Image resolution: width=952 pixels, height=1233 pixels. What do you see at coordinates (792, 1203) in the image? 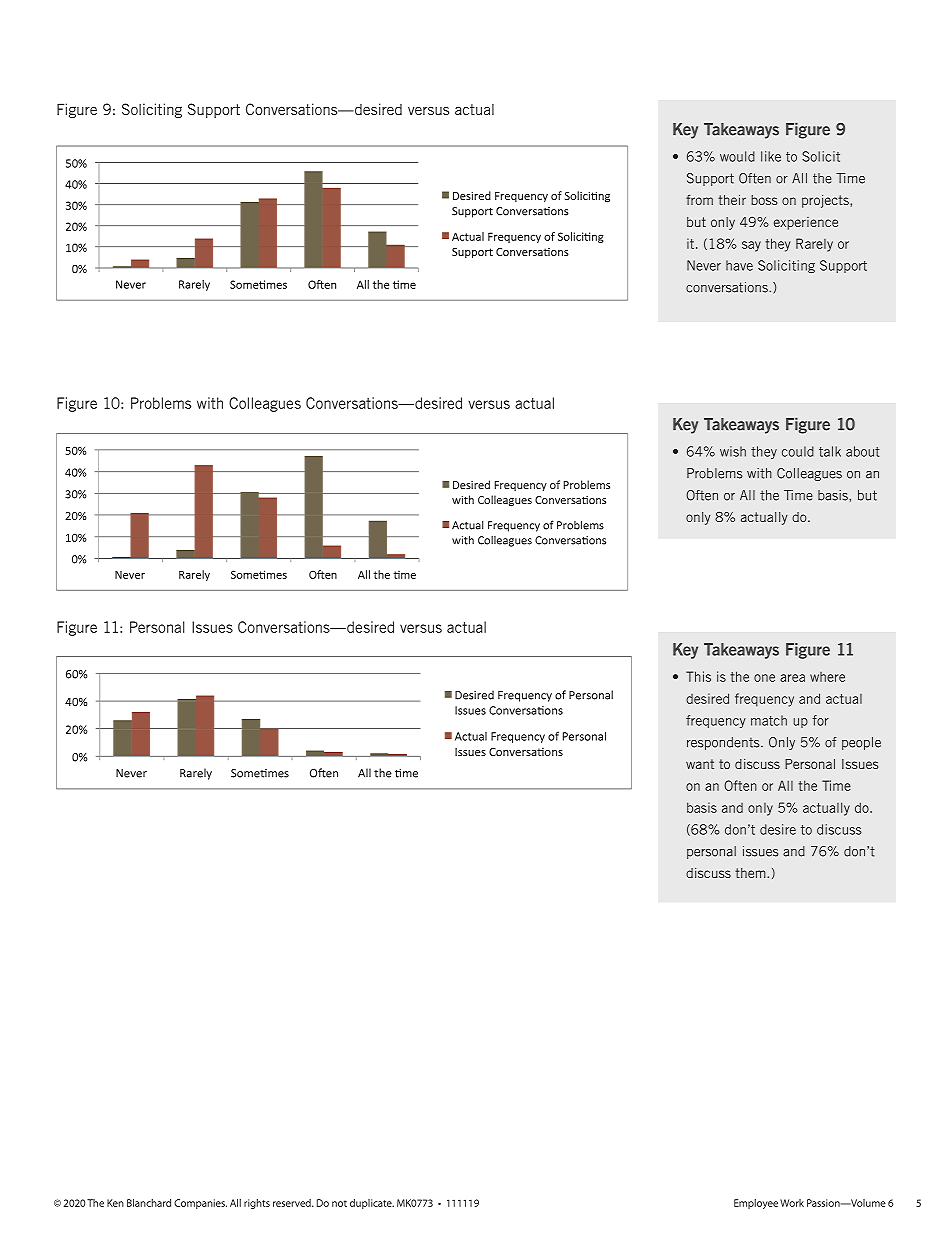
I see `Work` at bounding box center [792, 1203].
